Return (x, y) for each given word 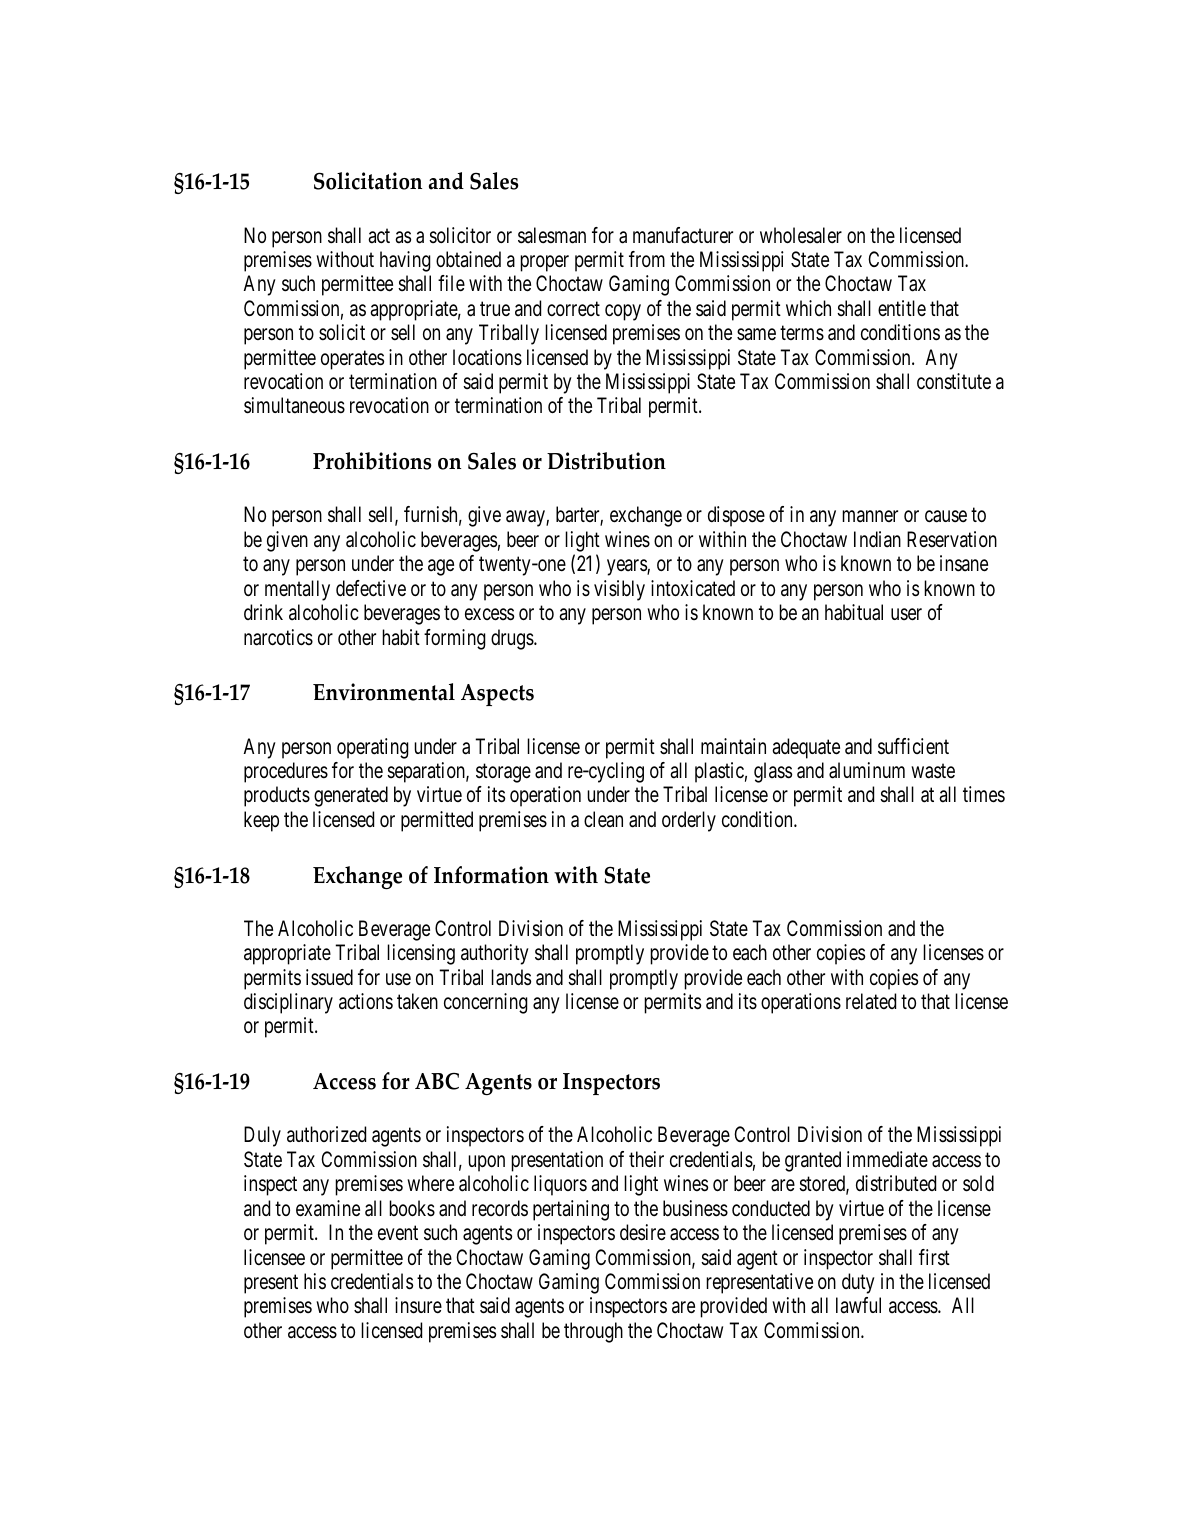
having (405, 261)
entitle (902, 308)
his (315, 1281)
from (647, 259)
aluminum (867, 770)
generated (351, 796)
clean (603, 819)
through (593, 1332)
